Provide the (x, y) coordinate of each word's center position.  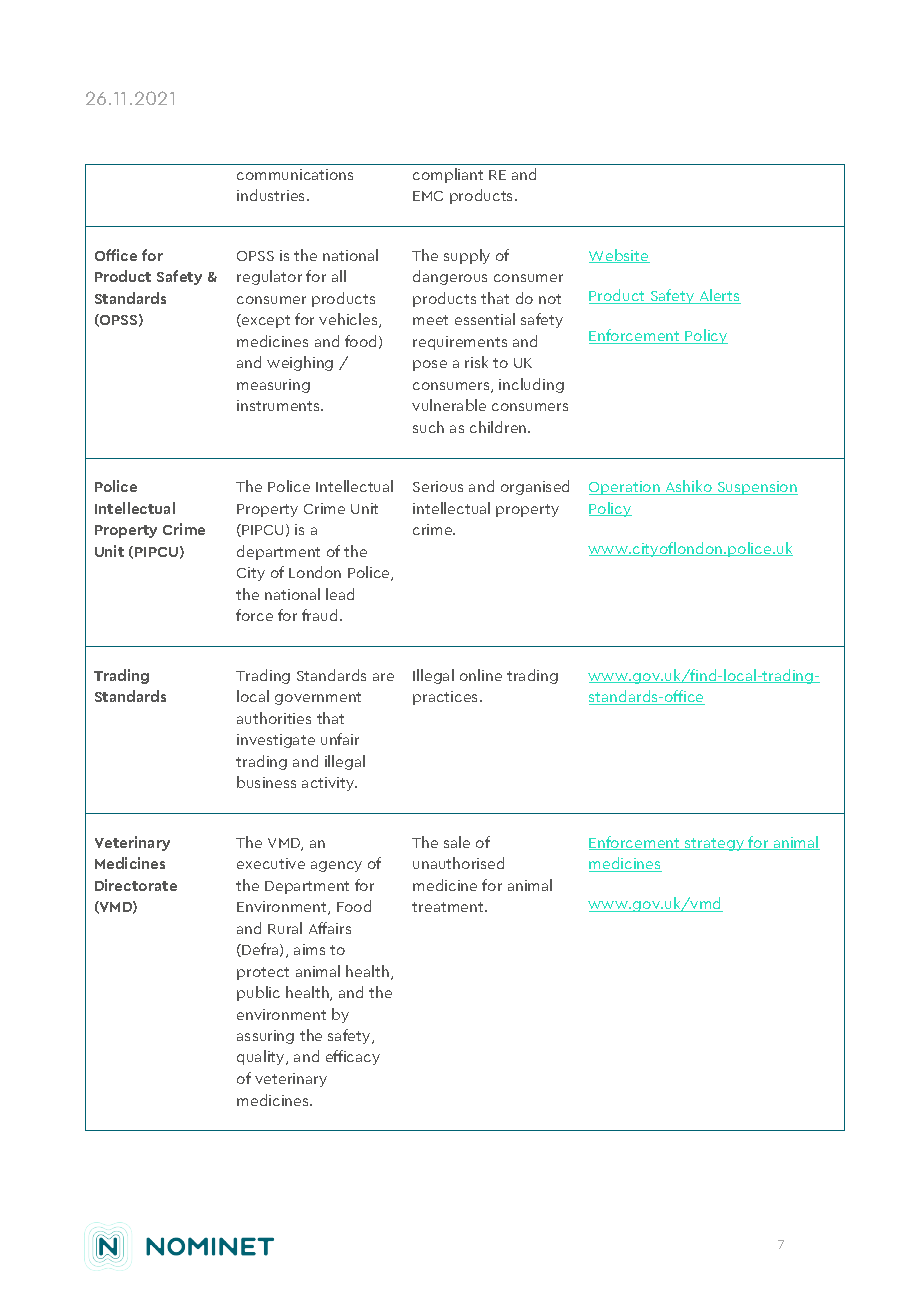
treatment (449, 907)
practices (447, 698)
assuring (265, 1037)
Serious (438, 486)
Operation (625, 488)
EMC (428, 196)
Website (619, 256)
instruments (279, 405)
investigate (276, 741)
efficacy (353, 1057)
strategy (715, 844)
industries (272, 195)
